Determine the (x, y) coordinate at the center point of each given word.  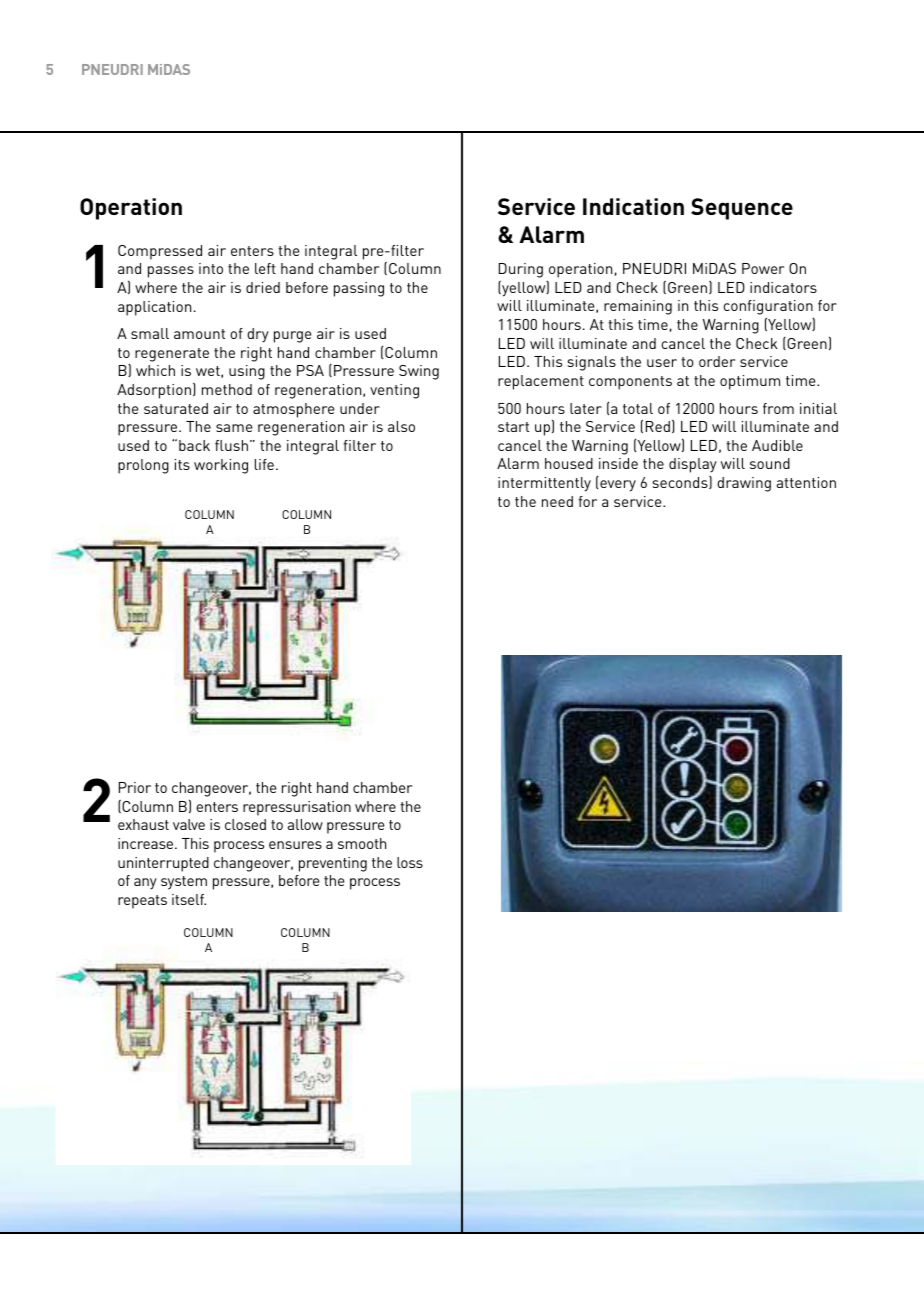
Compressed (160, 252)
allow (305, 824)
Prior (135, 787)
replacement (541, 382)
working (221, 466)
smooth (362, 843)
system (184, 883)
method (227, 389)
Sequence (742, 209)
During (521, 270)
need (557, 501)
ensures (295, 845)
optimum (750, 382)
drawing (744, 484)
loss (410, 862)
